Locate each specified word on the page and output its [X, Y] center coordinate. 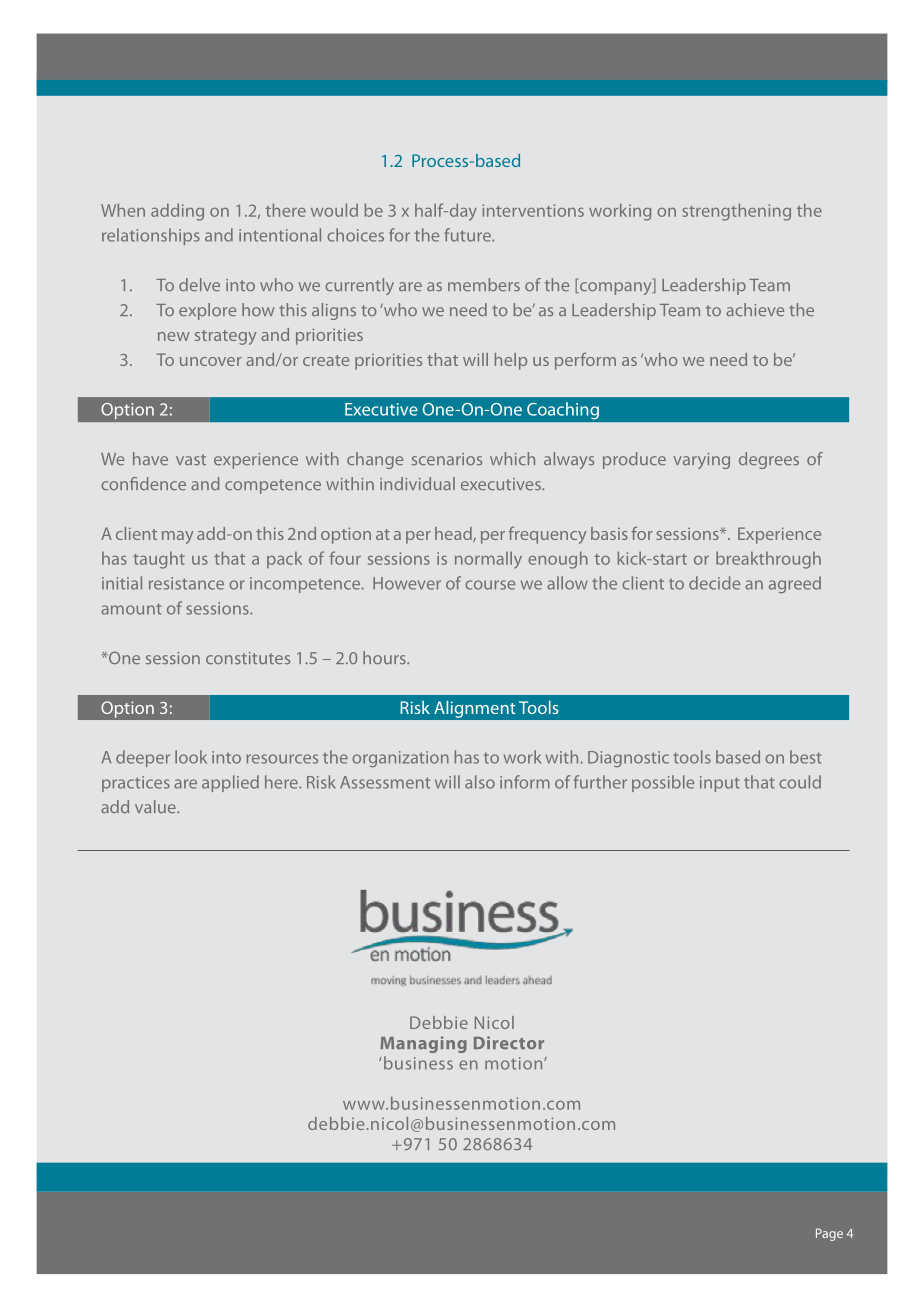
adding [177, 212]
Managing [423, 1044]
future [468, 235]
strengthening [736, 212]
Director [509, 1042]
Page [829, 1234]
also [480, 782]
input [720, 784]
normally [488, 560]
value [156, 806]
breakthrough [768, 560]
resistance [186, 583]
